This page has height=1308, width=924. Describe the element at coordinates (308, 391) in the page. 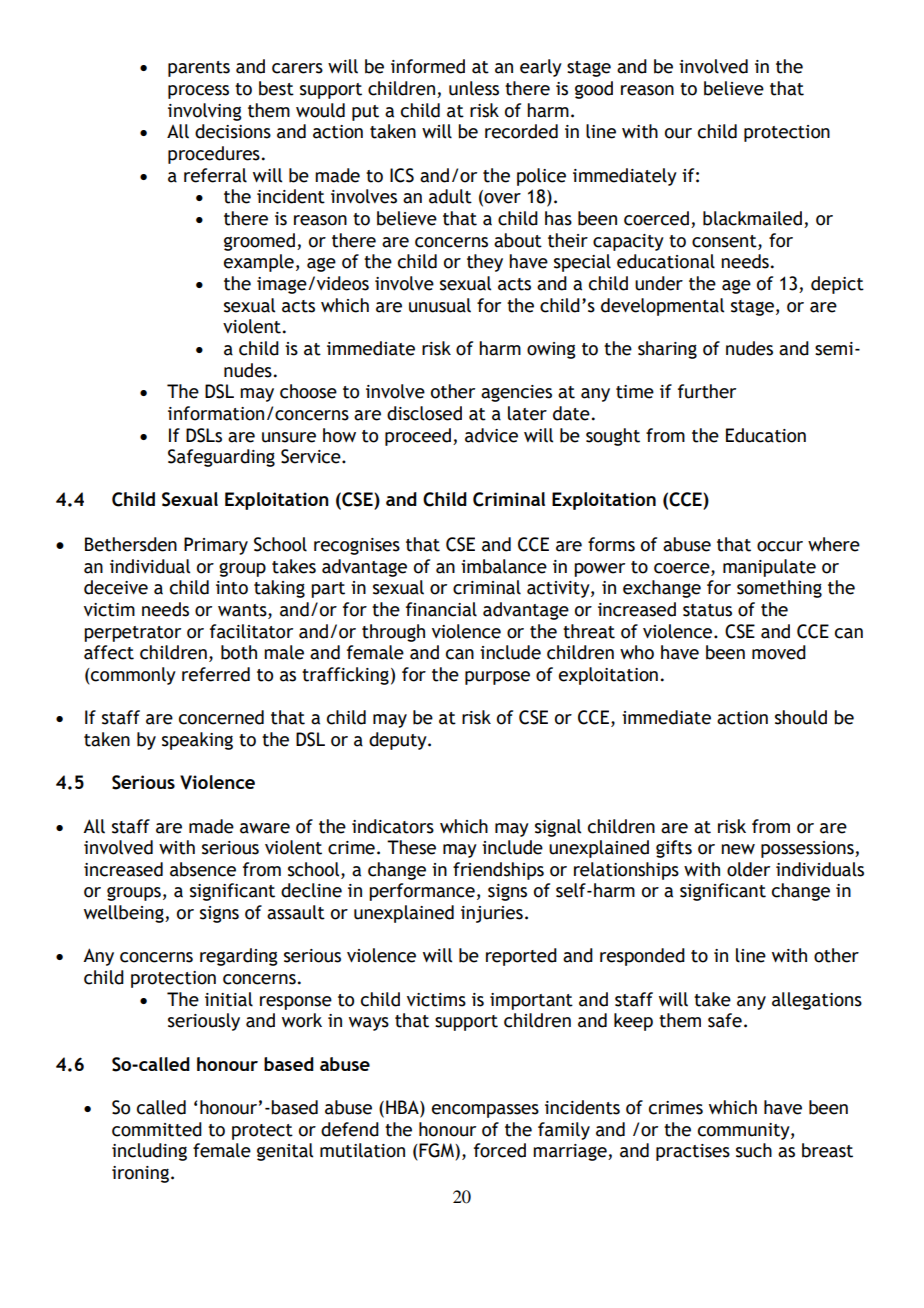

I see `choose` at that location.
